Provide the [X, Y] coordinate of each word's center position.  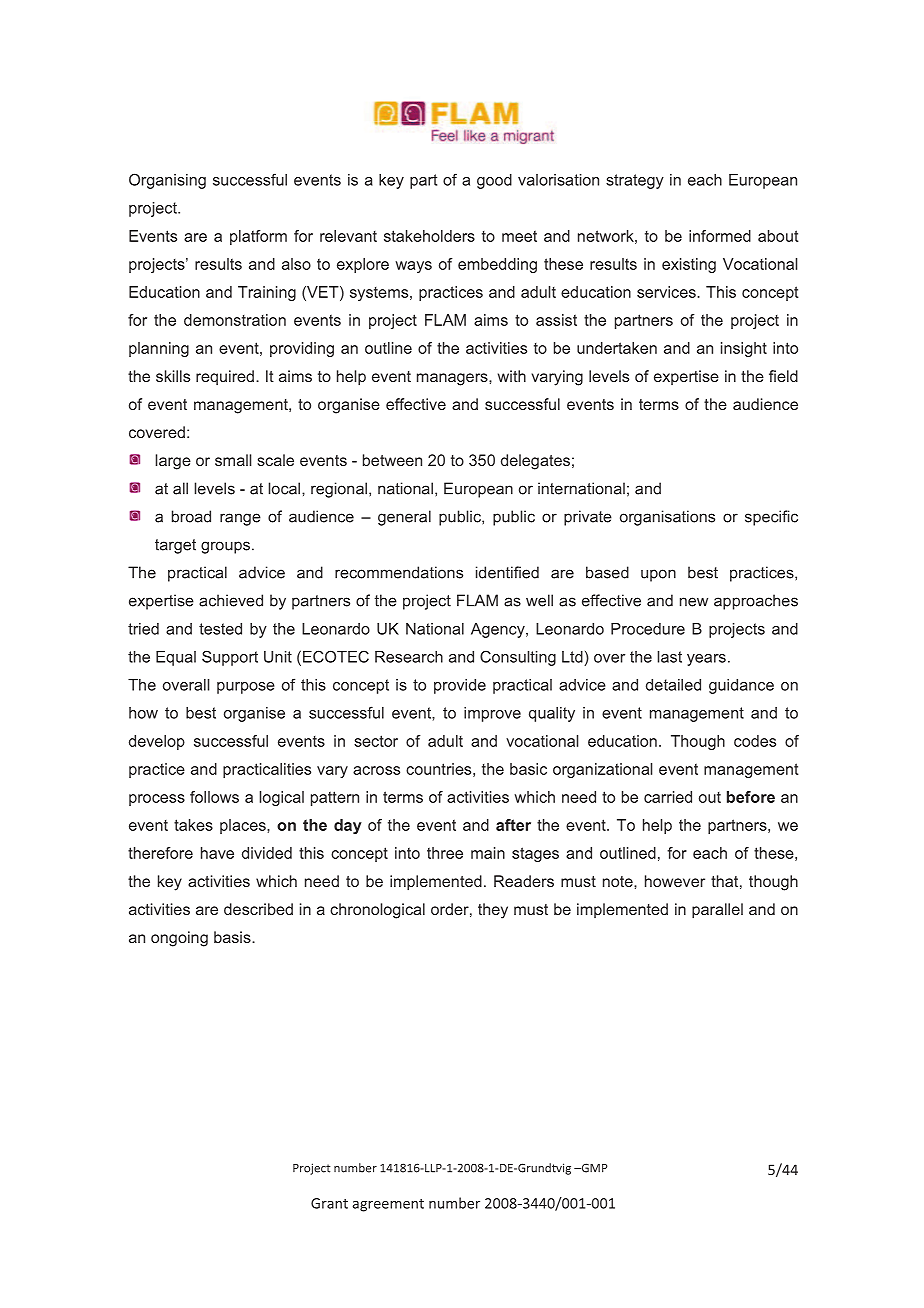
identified [507, 572]
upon [658, 575]
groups [225, 547]
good [494, 181]
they [493, 911]
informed [720, 236]
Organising [167, 181]
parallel [717, 911]
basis [233, 937]
